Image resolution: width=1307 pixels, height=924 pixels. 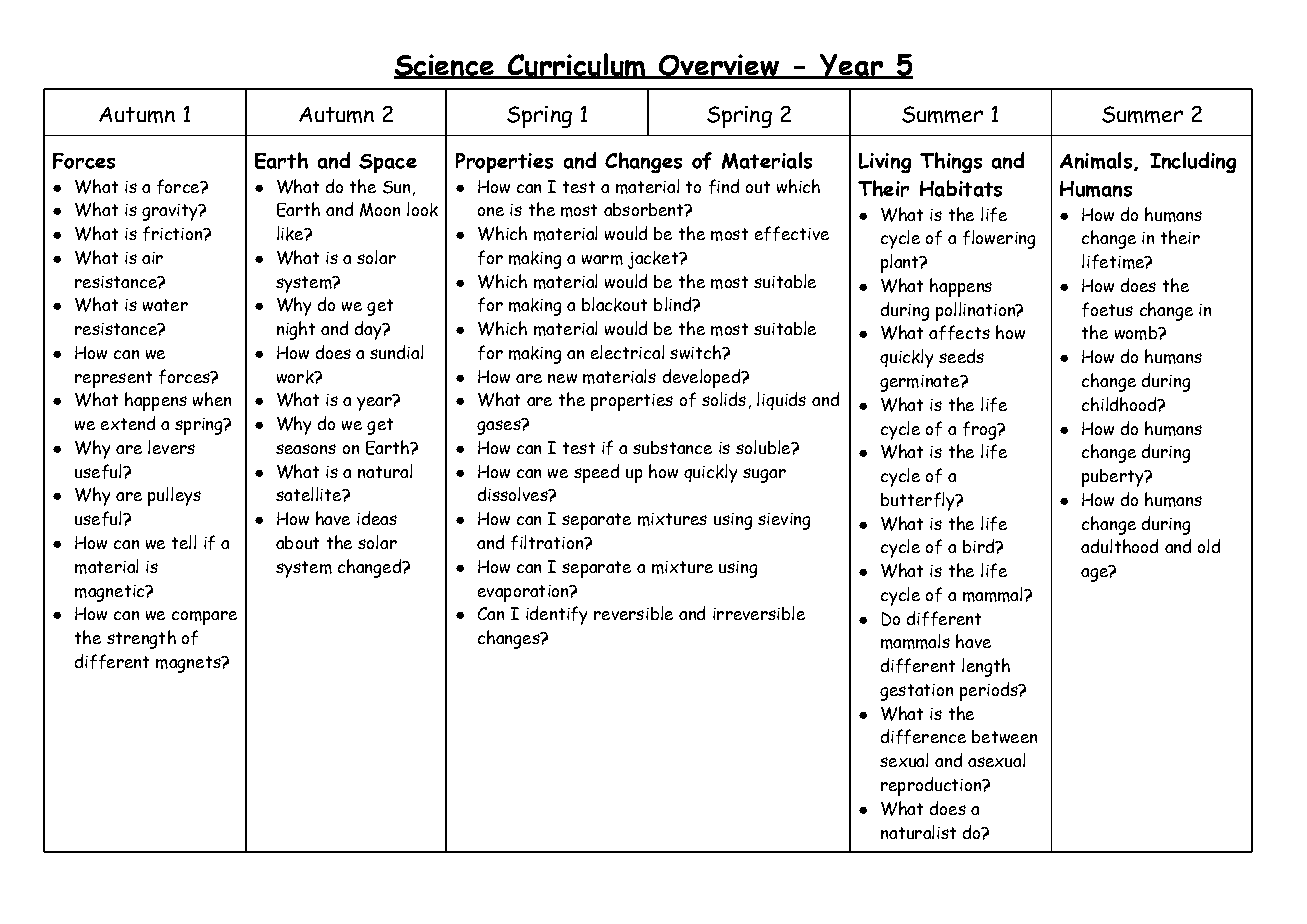 I want to click on adulthood, so click(x=1119, y=546).
